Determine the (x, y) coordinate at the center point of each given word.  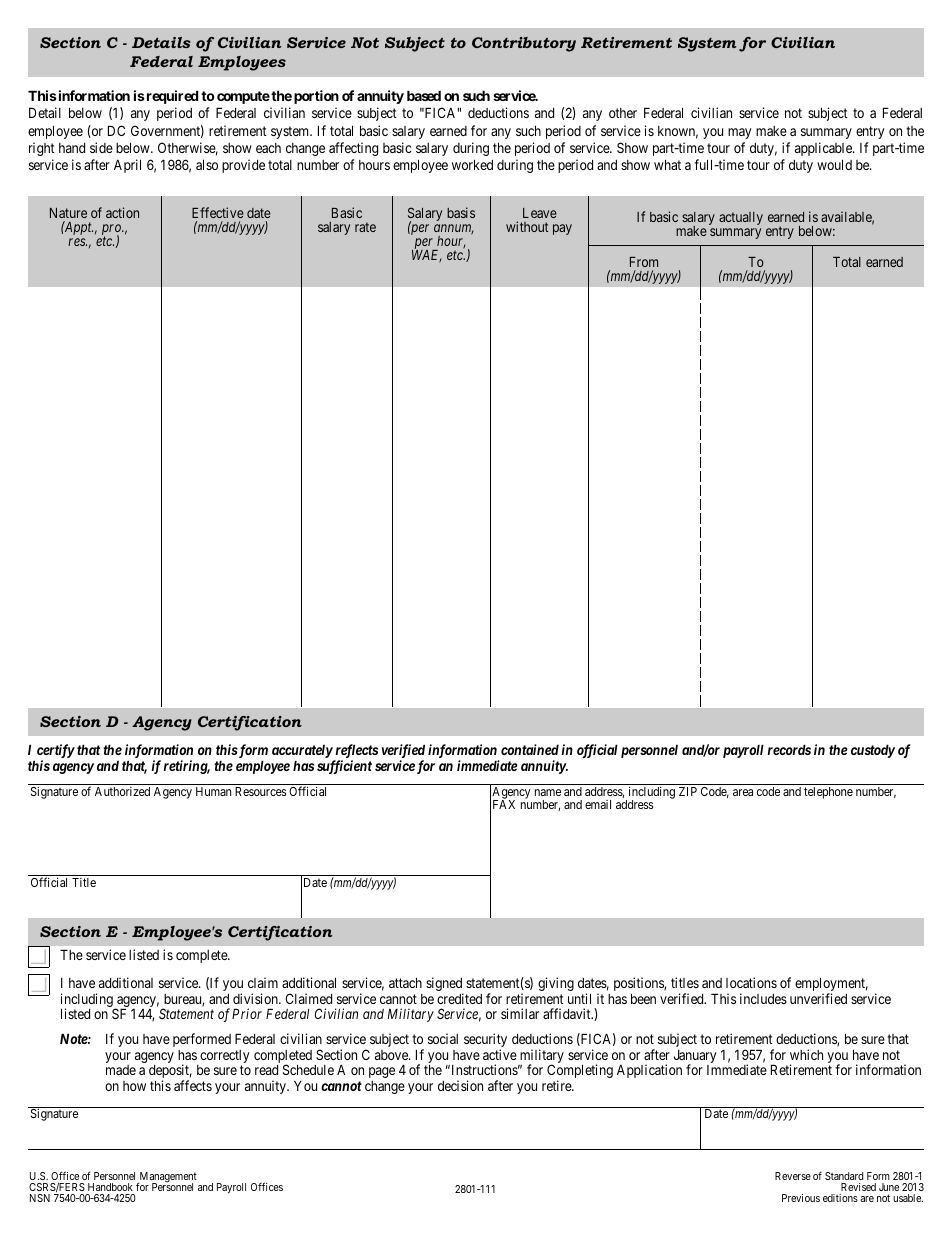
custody (873, 751)
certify (56, 752)
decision (460, 1085)
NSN (40, 1198)
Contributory (524, 44)
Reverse (793, 1176)
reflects (355, 752)
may (739, 133)
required (171, 97)
